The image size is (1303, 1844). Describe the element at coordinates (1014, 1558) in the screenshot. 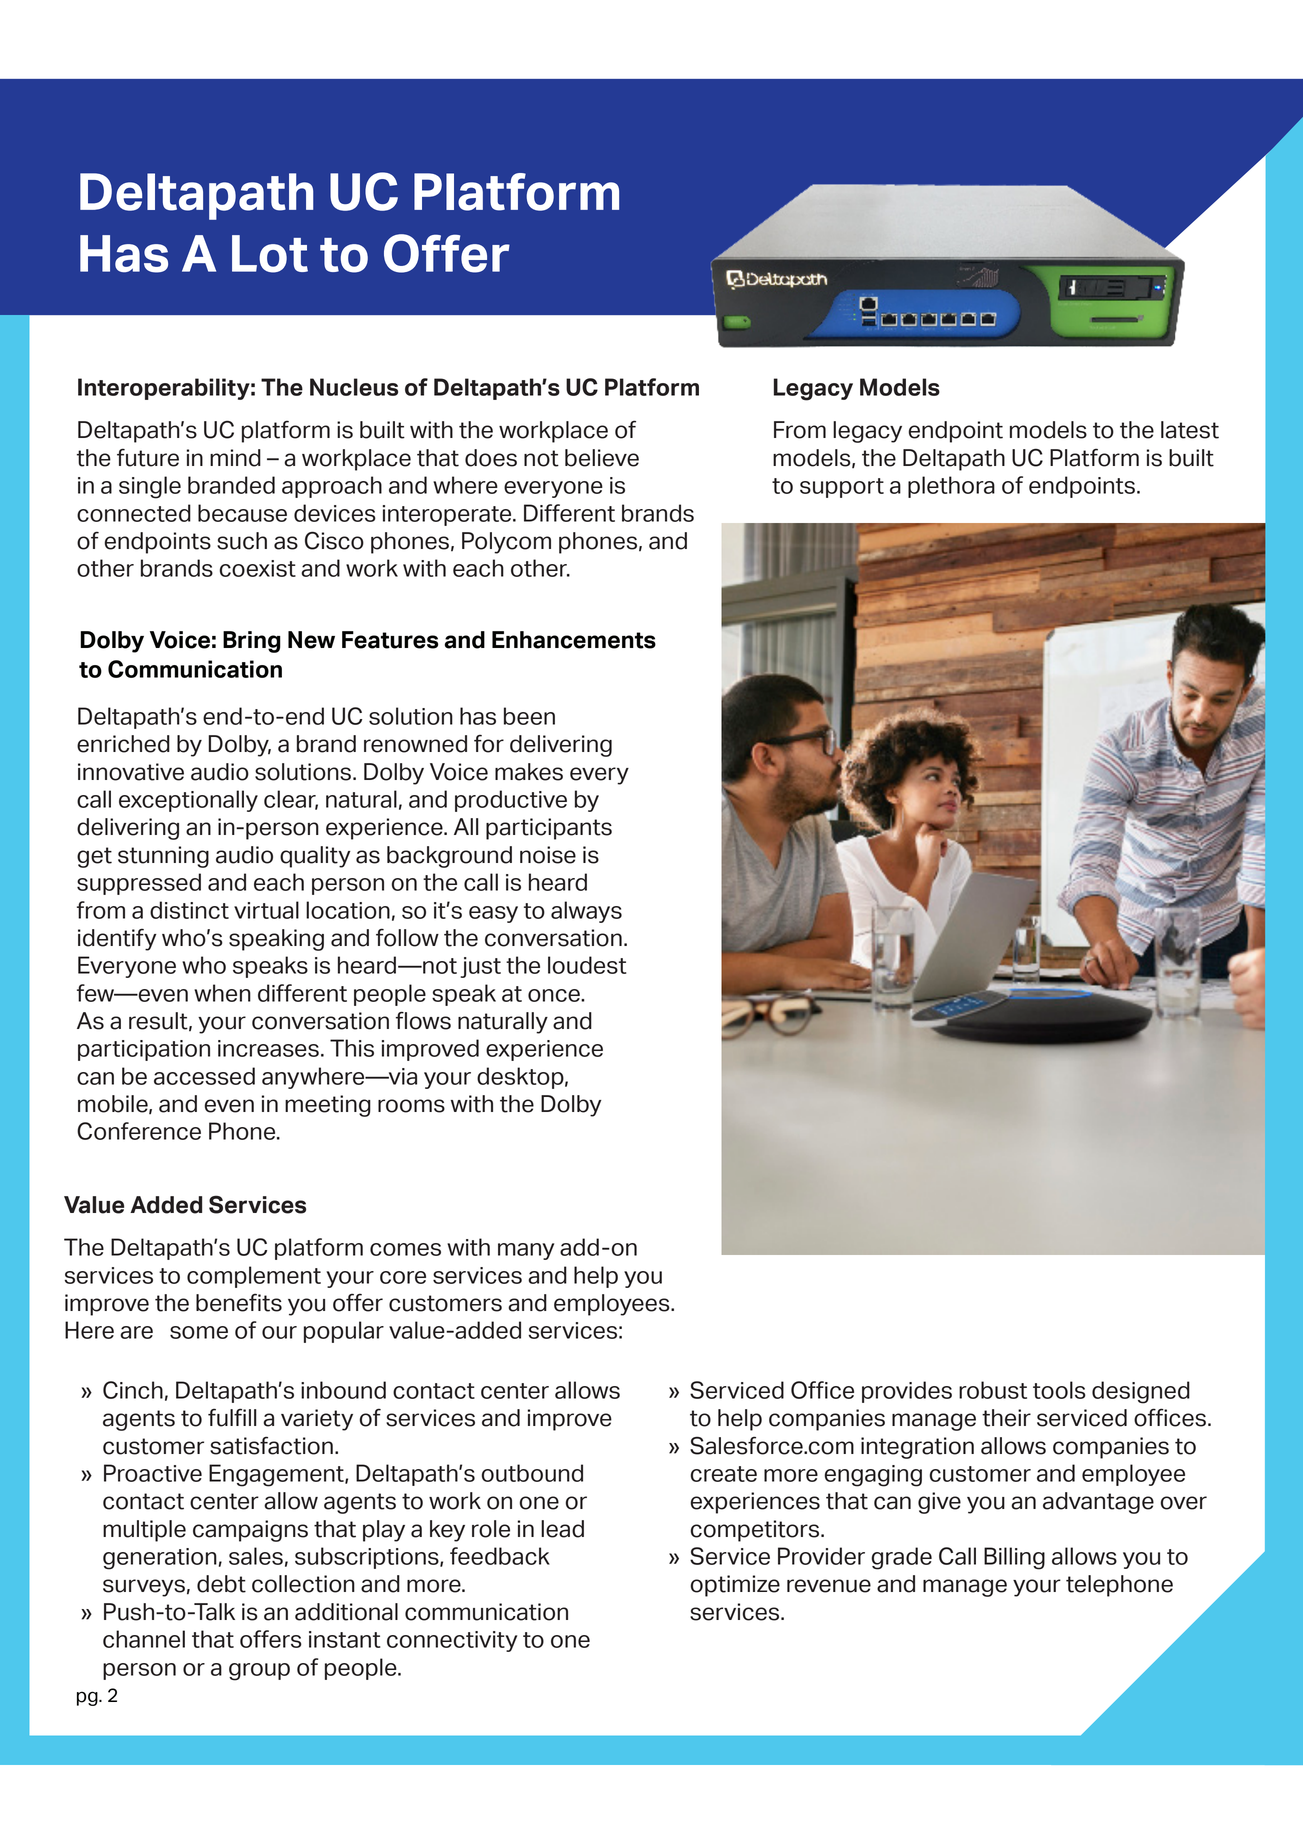

I see `Billing` at that location.
